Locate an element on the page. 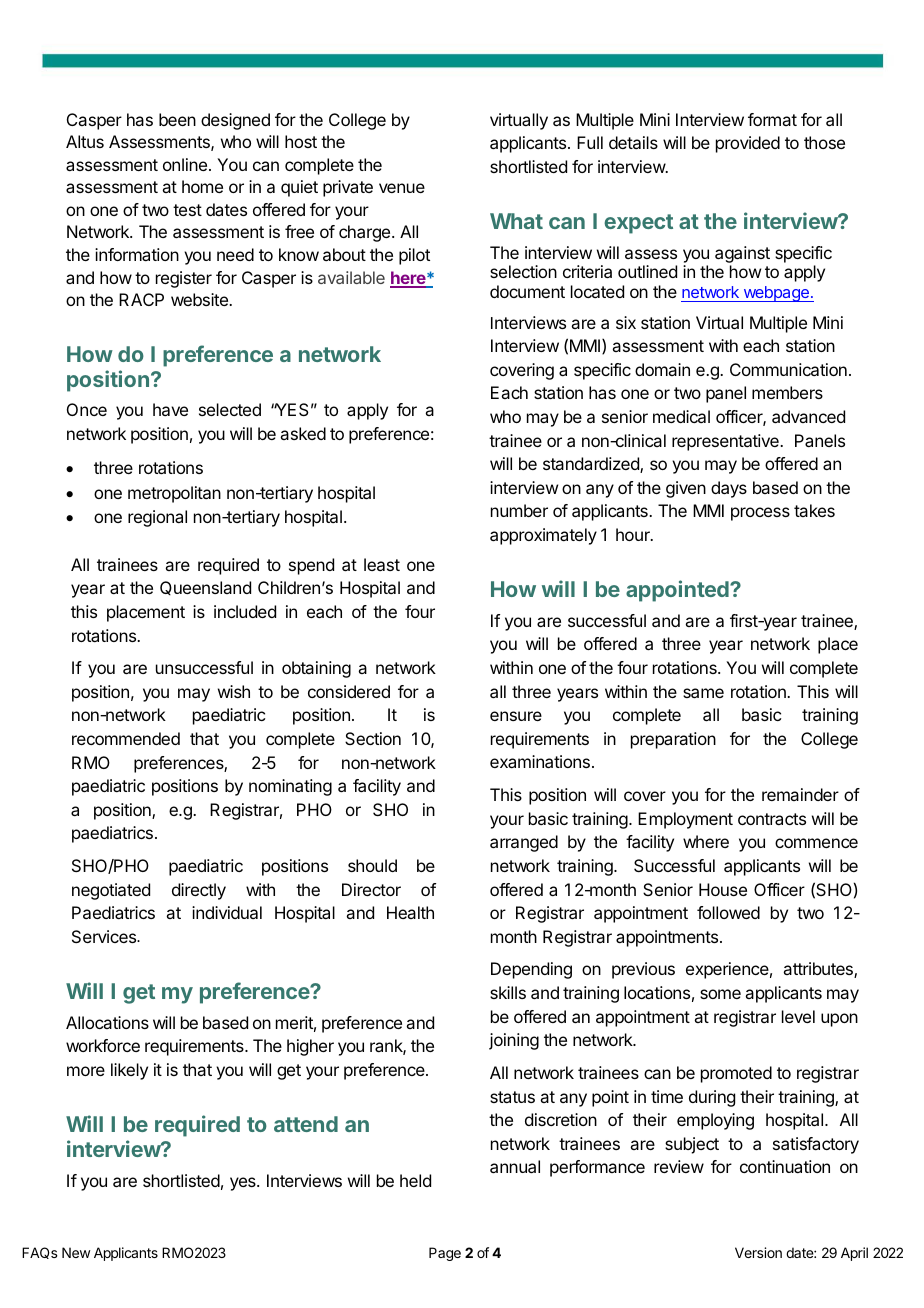  ensure is located at coordinates (516, 716).
